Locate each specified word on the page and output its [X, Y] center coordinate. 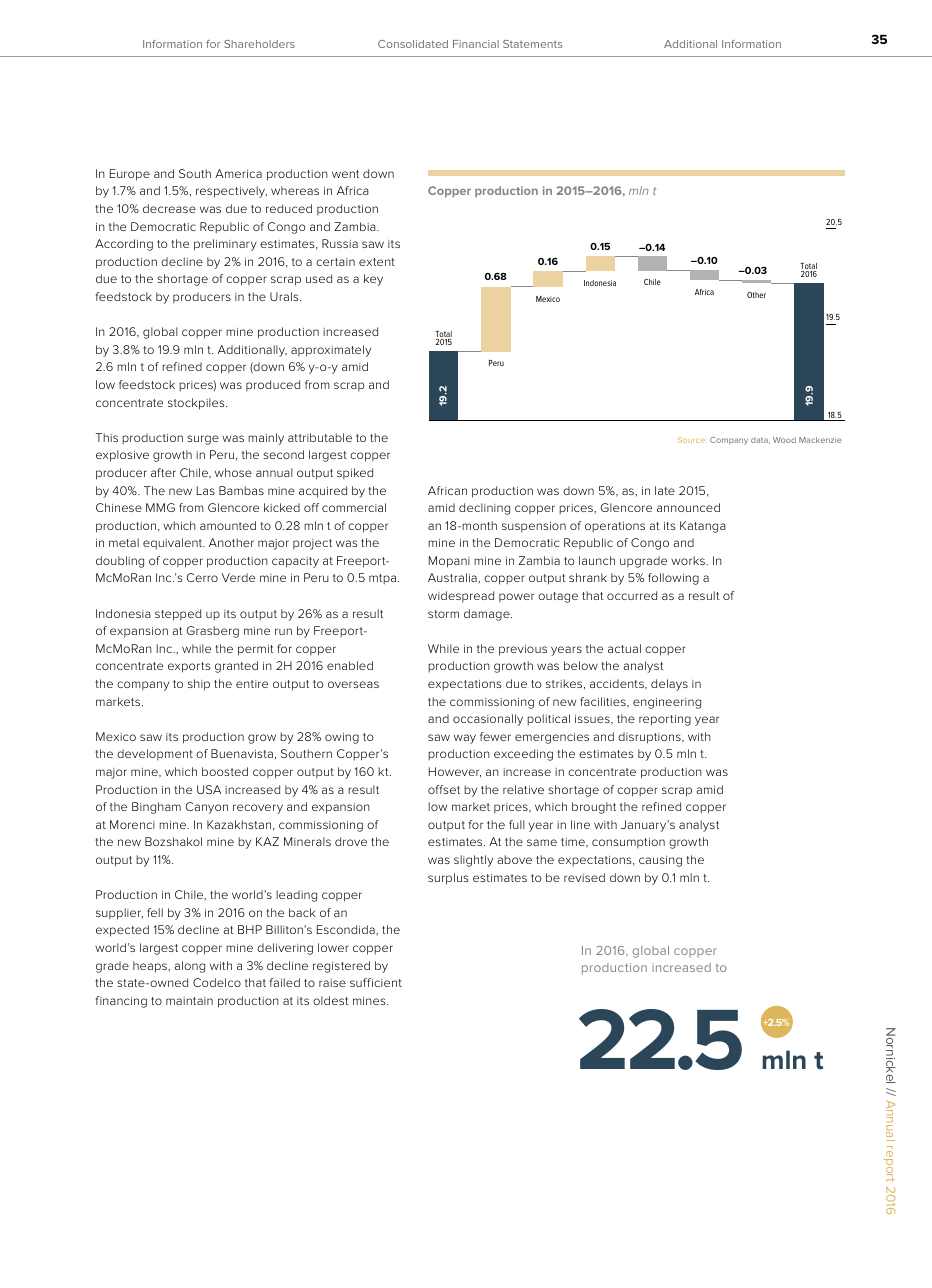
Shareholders [259, 44]
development [155, 754]
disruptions [650, 738]
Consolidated [413, 44]
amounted [228, 525]
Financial [476, 44]
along [190, 967]
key [373, 280]
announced [688, 507]
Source [692, 440]
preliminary [225, 245]
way [465, 739]
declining [484, 509]
